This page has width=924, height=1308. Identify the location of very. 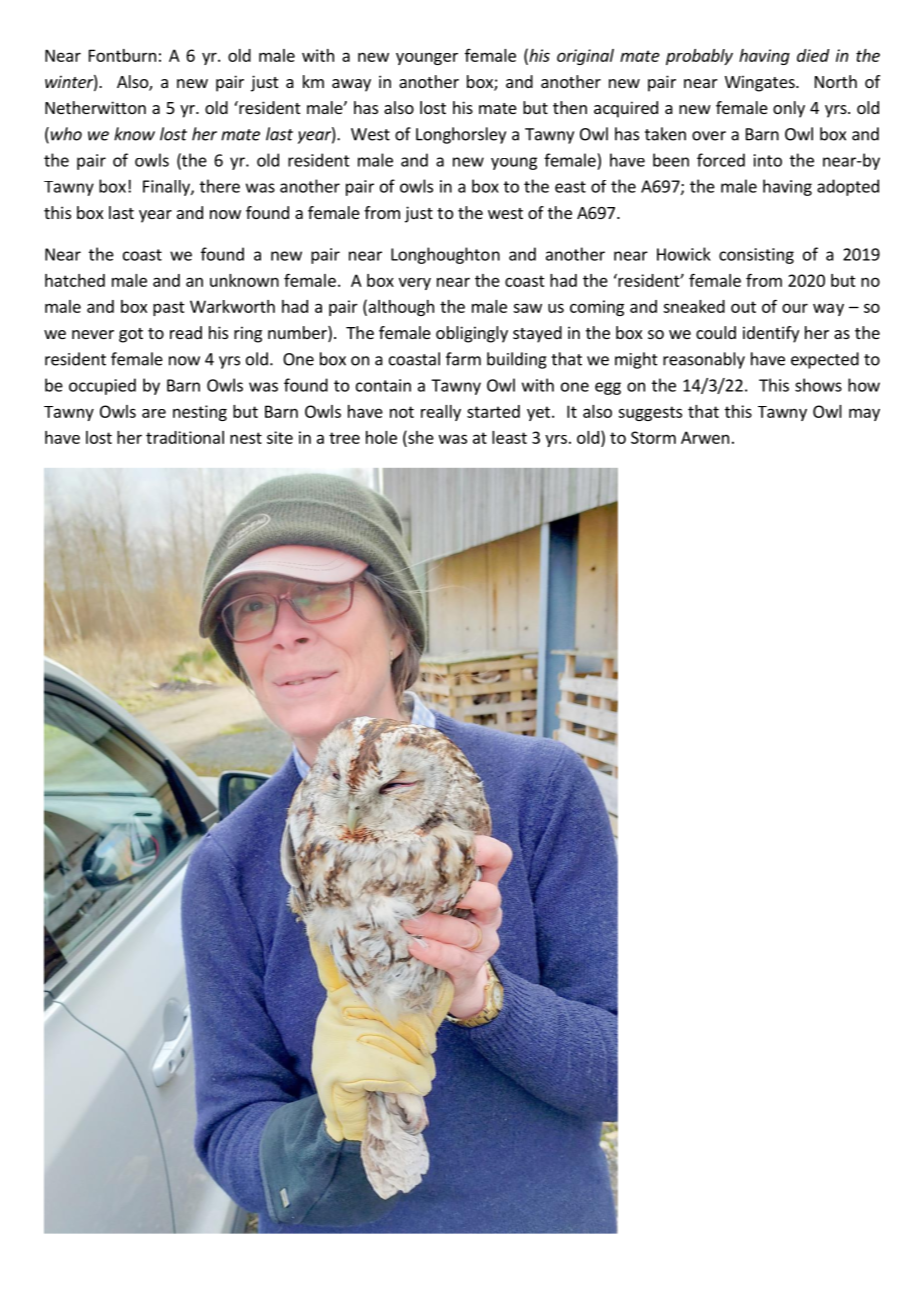
(415, 283).
